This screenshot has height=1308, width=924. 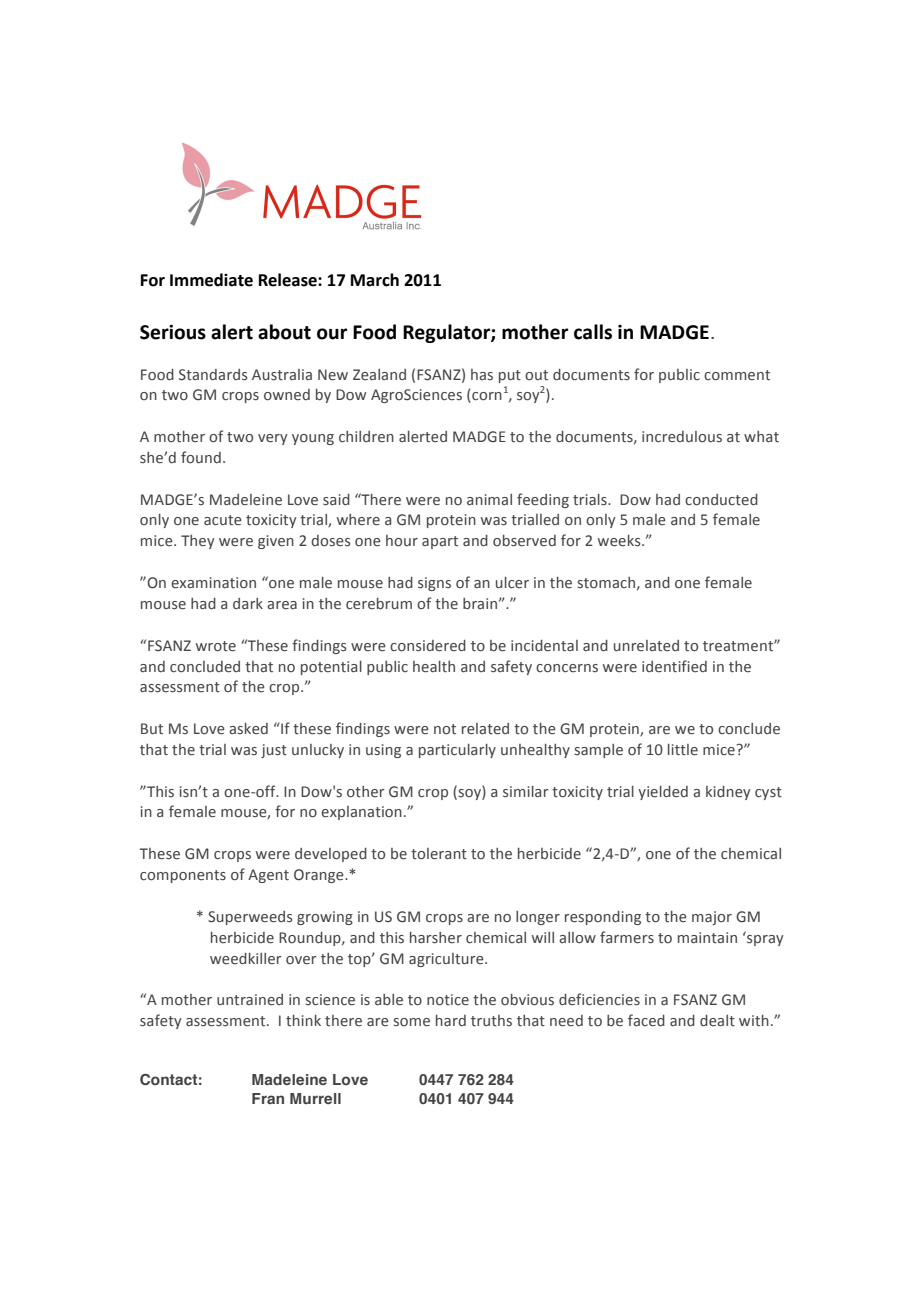 What do you see at coordinates (428, 646) in the screenshot?
I see `considered` at bounding box center [428, 646].
